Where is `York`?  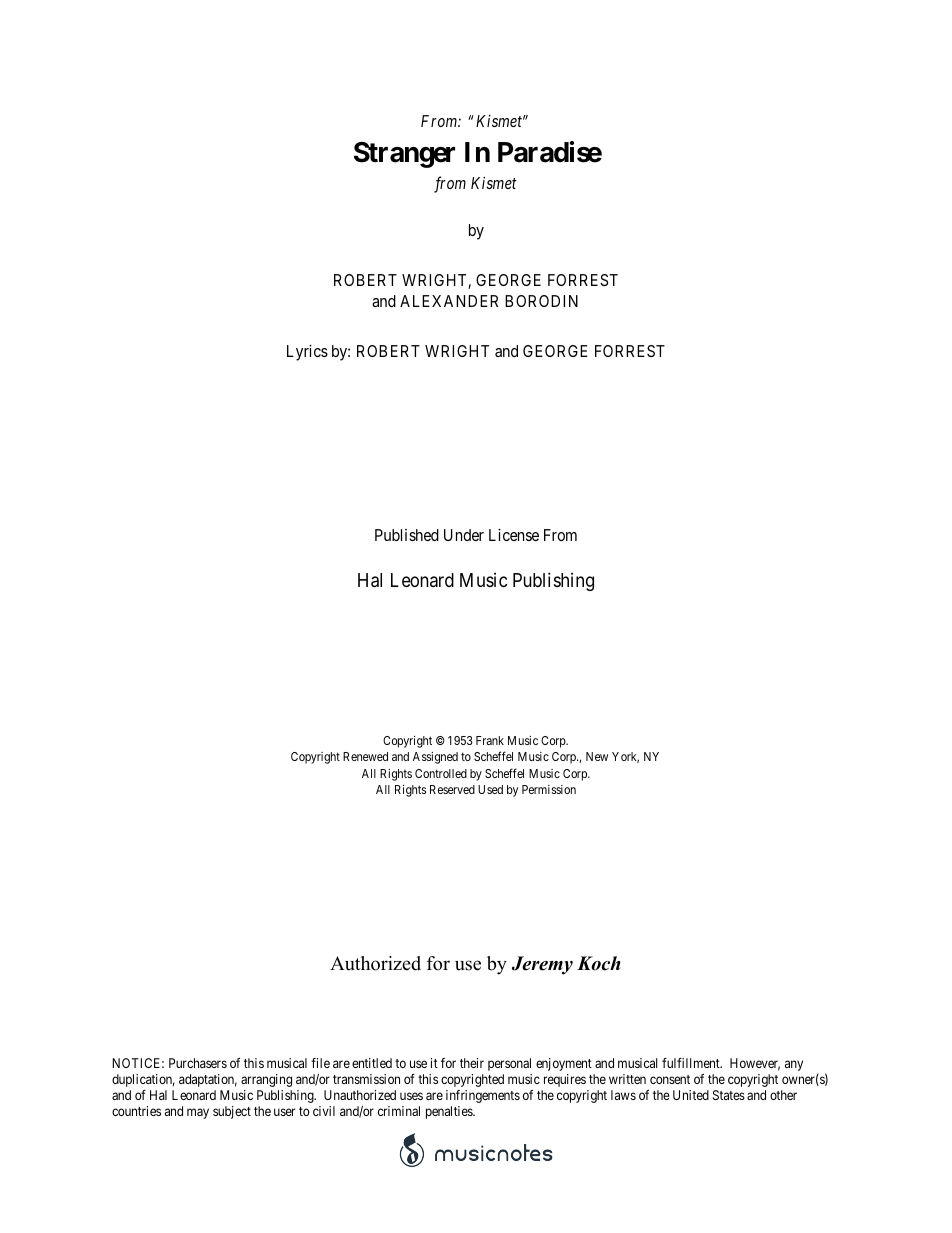 York is located at coordinates (625, 757).
